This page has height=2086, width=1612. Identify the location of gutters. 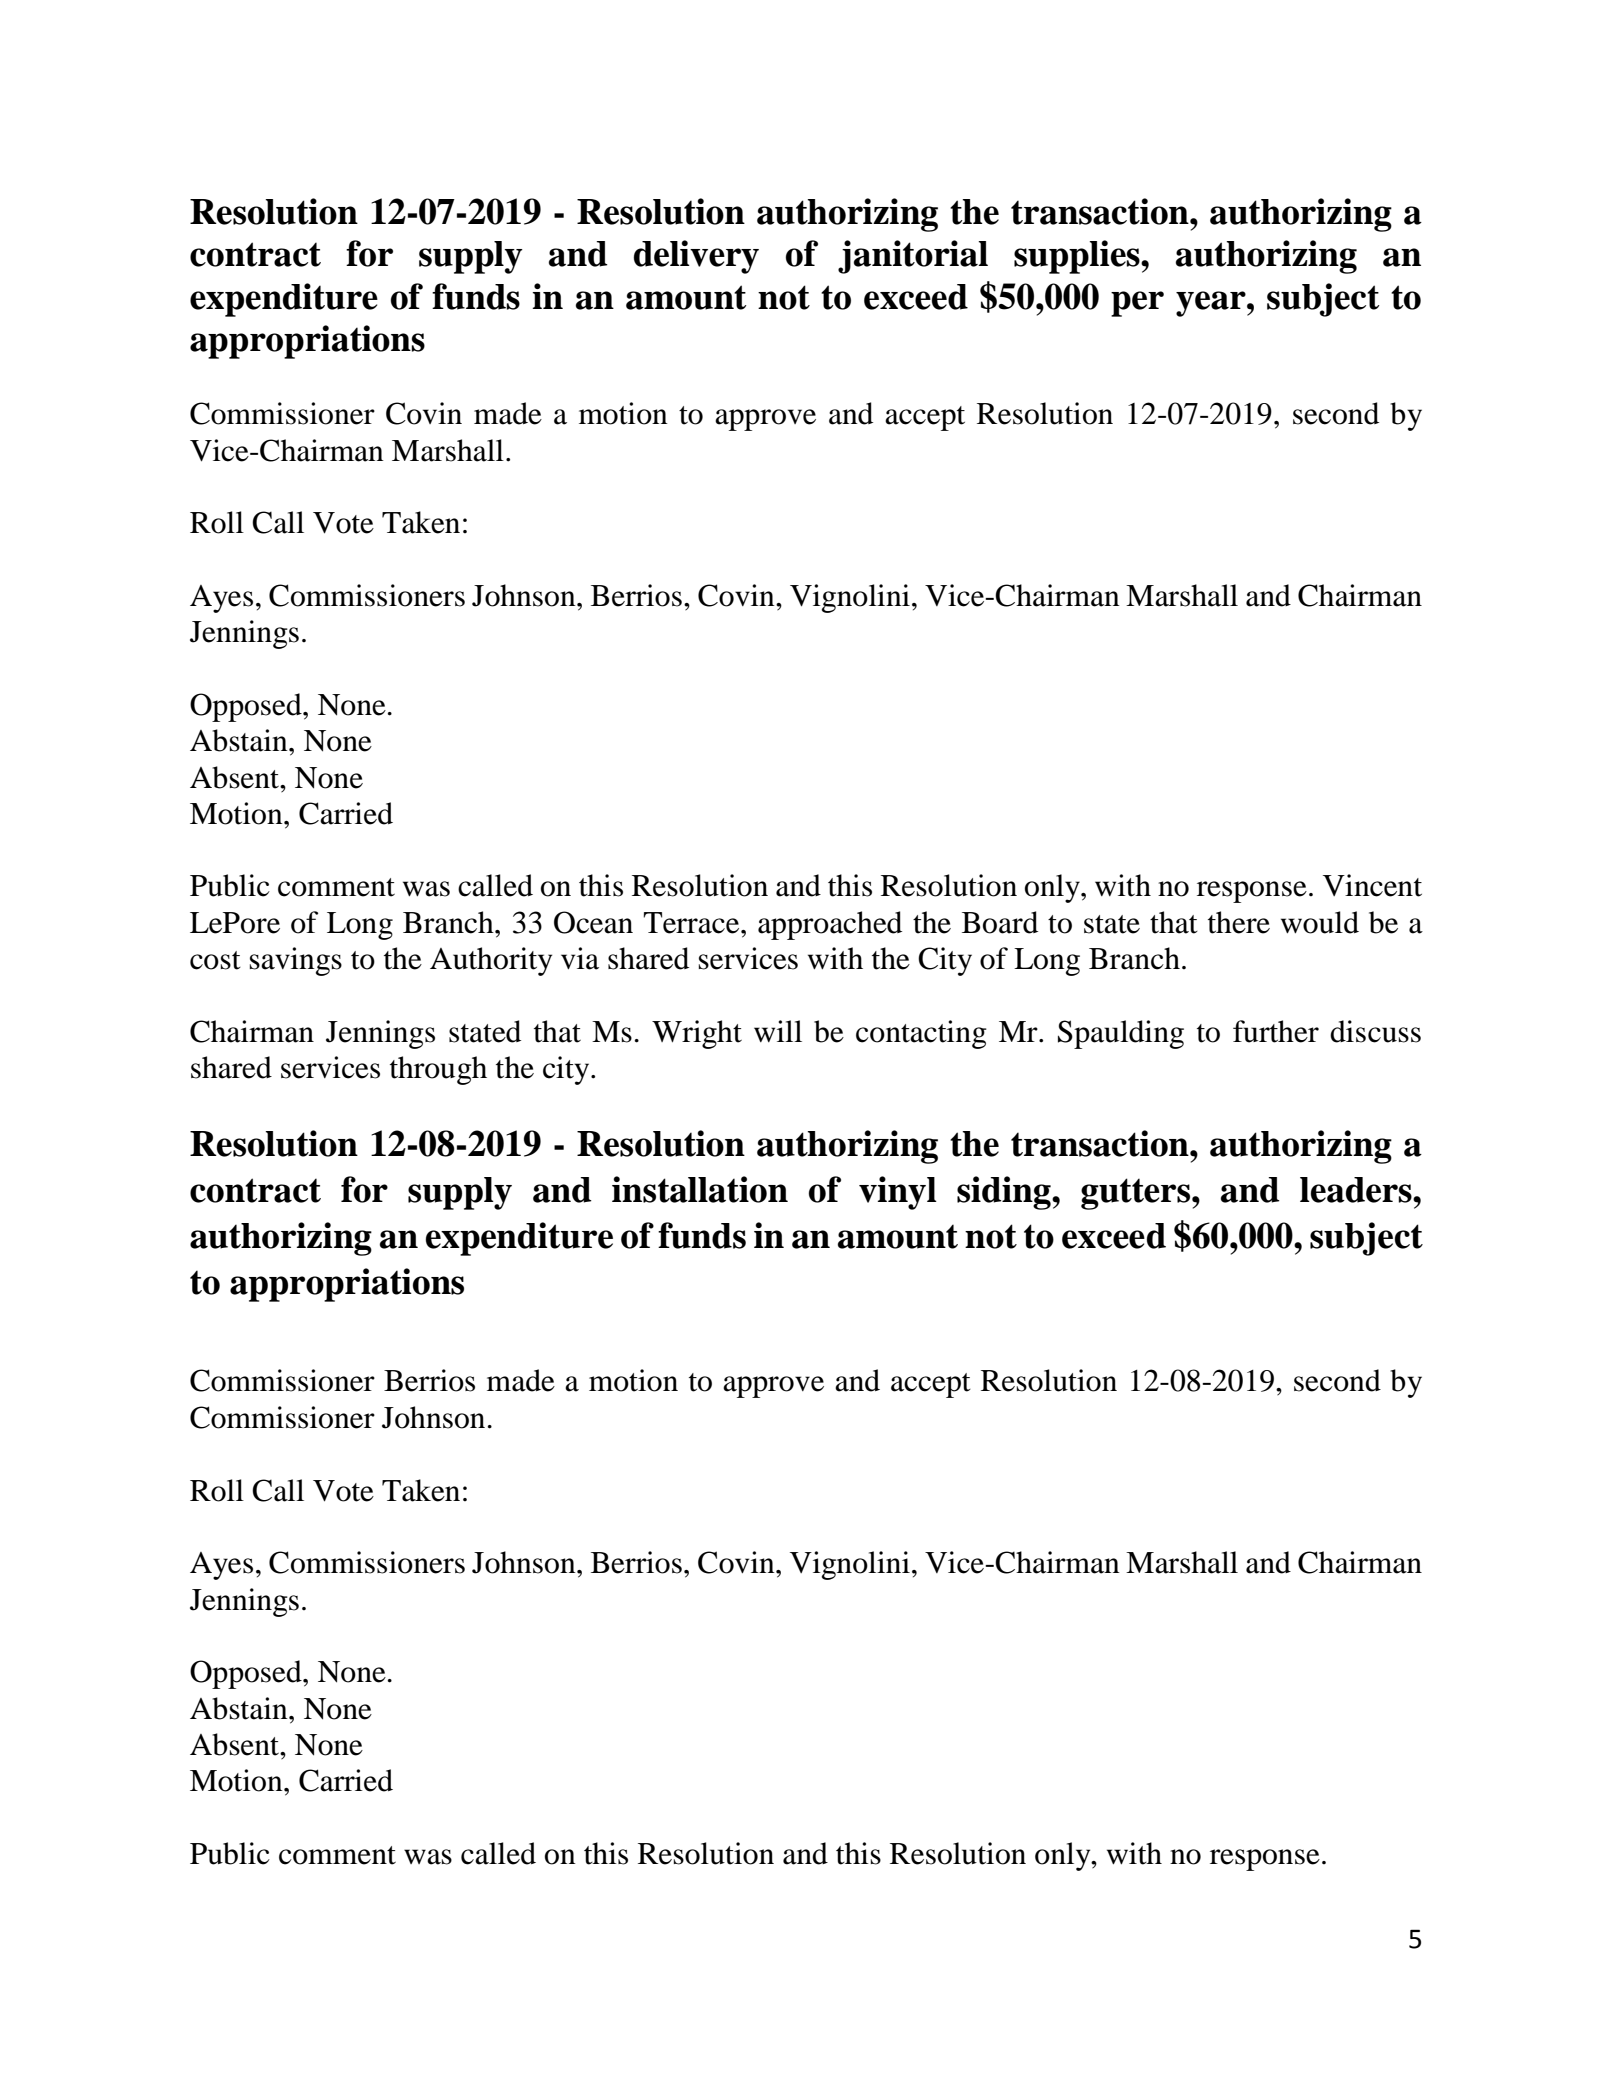
(1137, 1194).
